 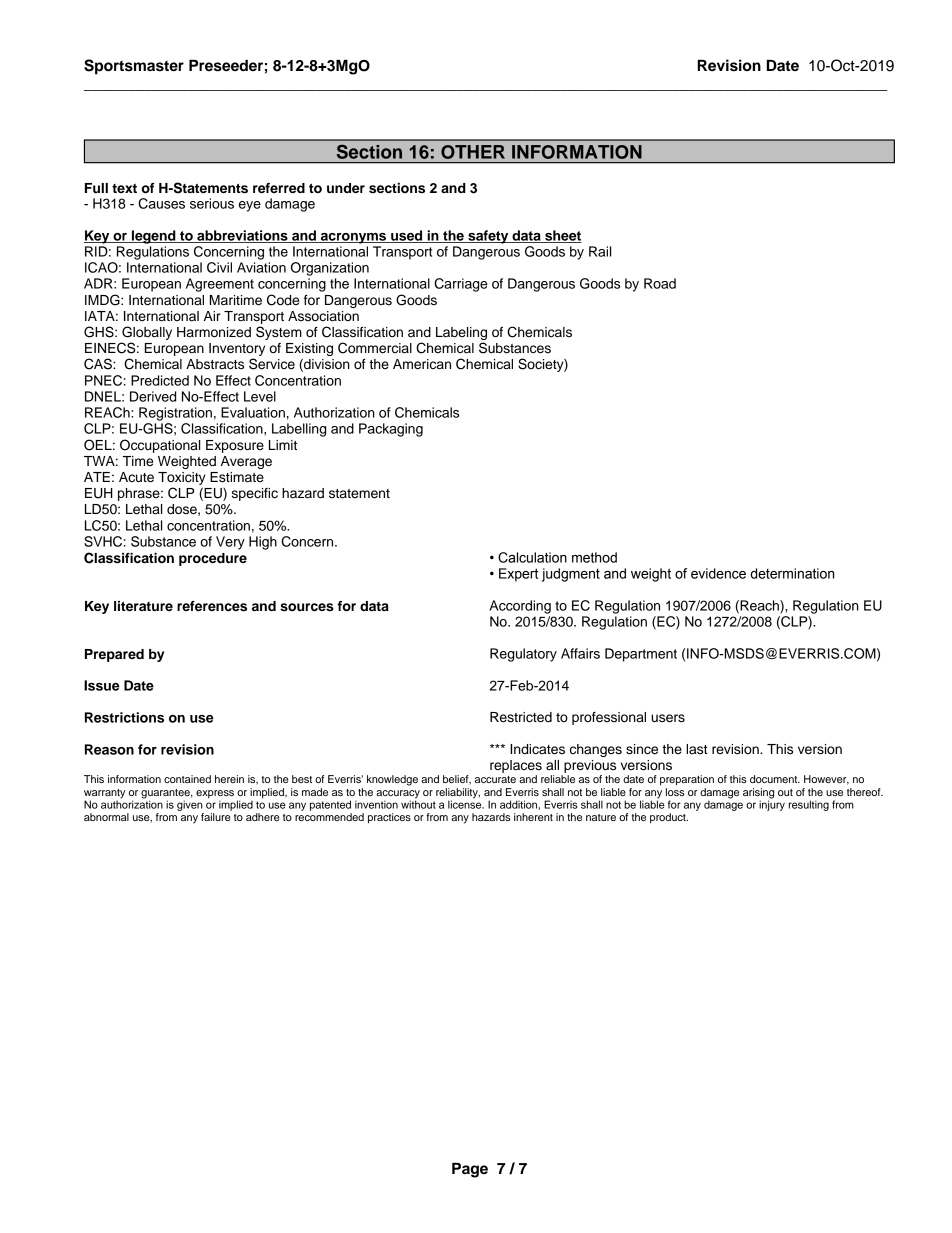 What do you see at coordinates (660, 283) in the image?
I see `Road` at bounding box center [660, 283].
